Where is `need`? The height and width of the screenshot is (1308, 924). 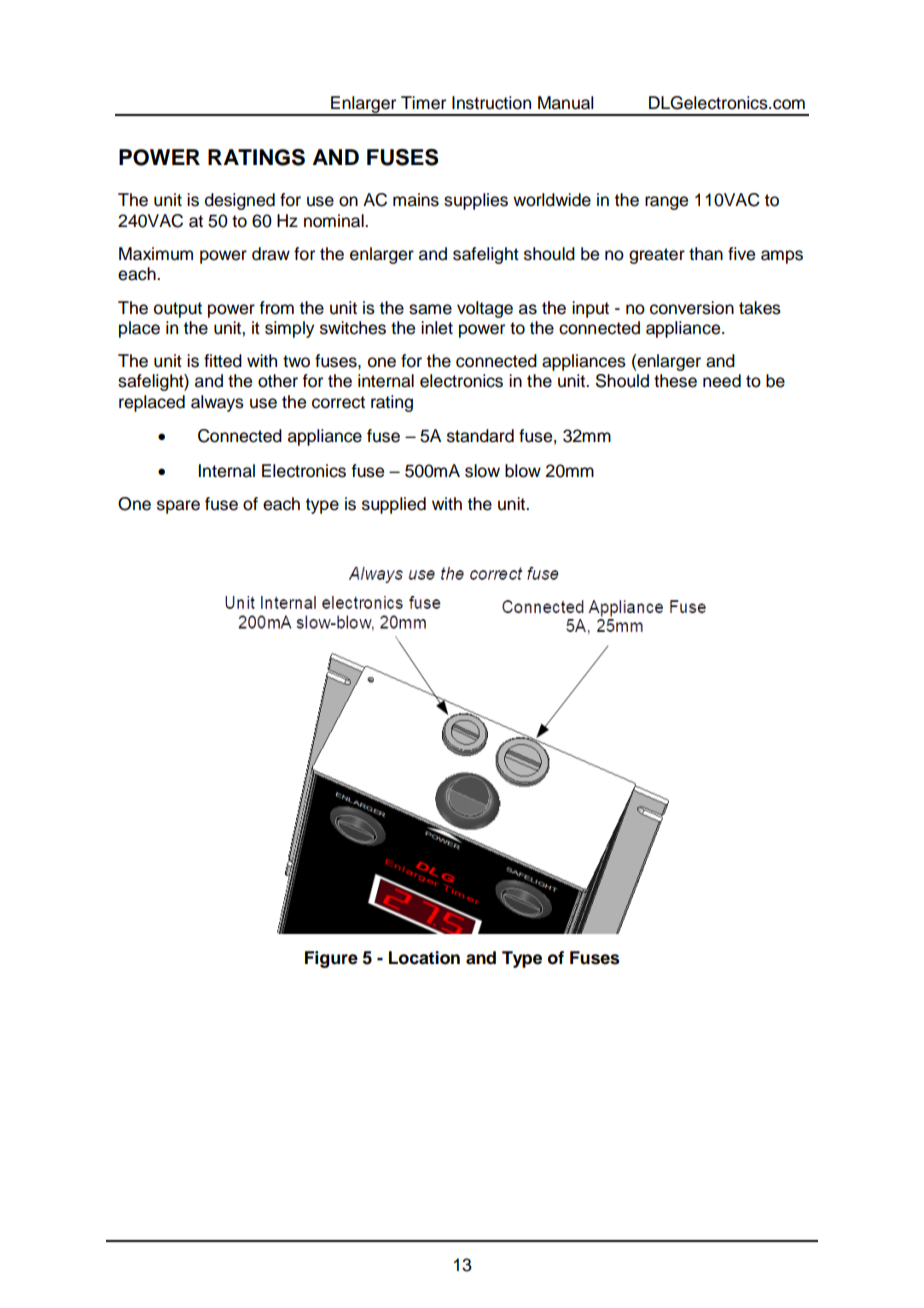 need is located at coordinates (722, 381).
